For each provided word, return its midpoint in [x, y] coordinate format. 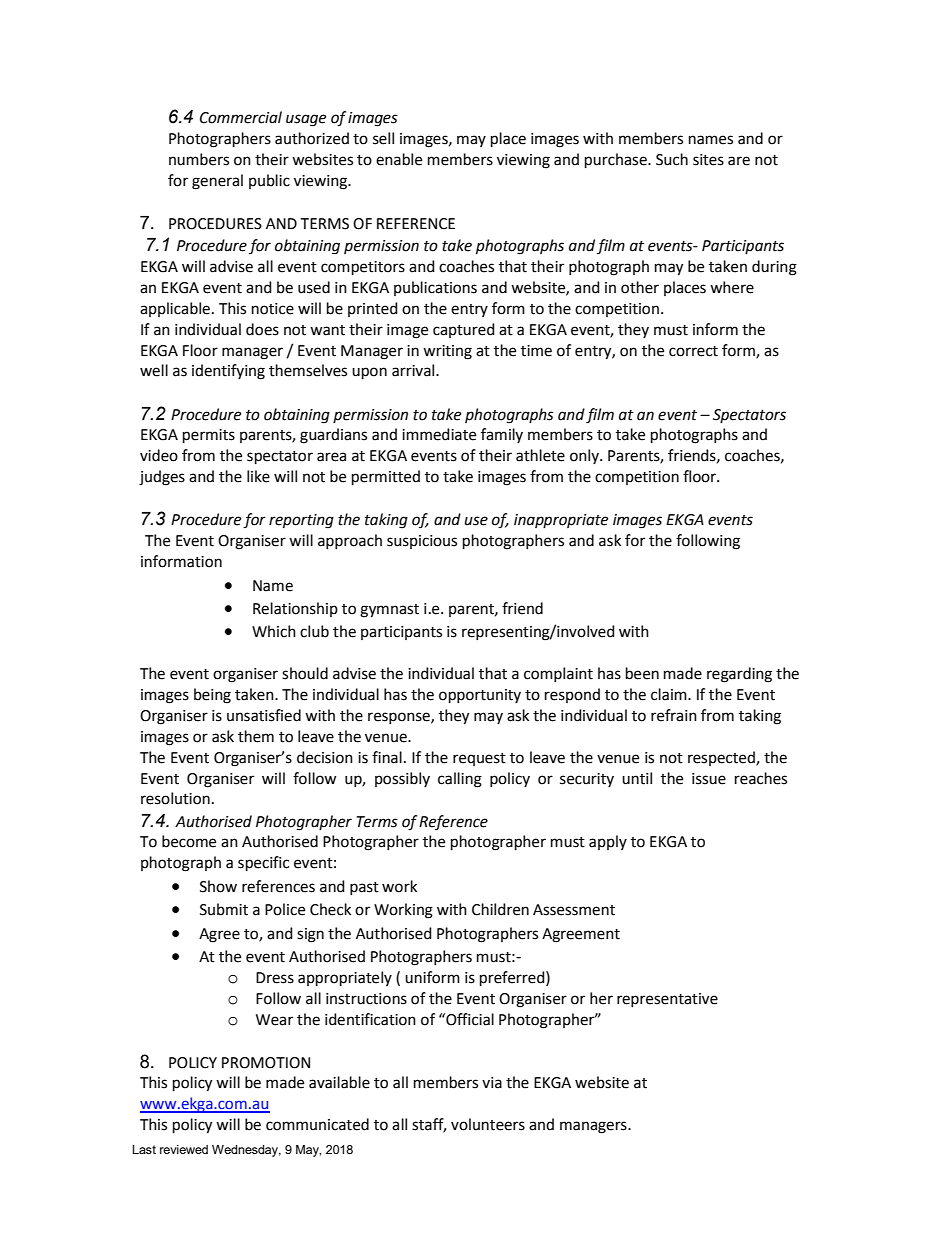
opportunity [480, 696]
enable [399, 159]
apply [608, 842]
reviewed [184, 1149]
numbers [199, 159]
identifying [228, 372]
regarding [739, 675]
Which [274, 631]
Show [218, 886]
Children [500, 909]
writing [447, 352]
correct [693, 351]
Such [672, 159]
